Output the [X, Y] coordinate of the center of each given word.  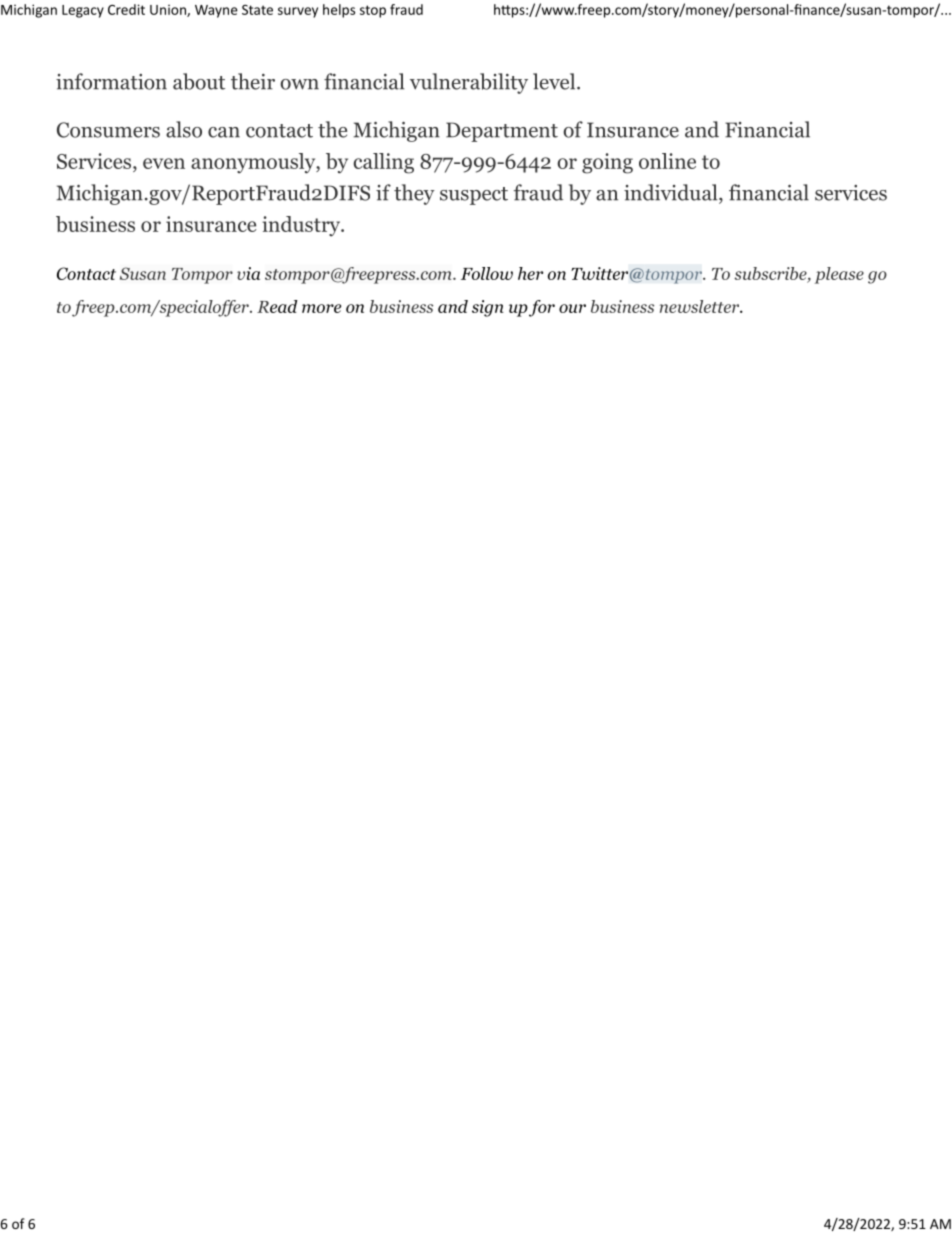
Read [277, 306]
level [554, 81]
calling [383, 163]
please [839, 275]
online [667, 161]
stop [373, 11]
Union [169, 11]
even [164, 163]
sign [488, 308]
